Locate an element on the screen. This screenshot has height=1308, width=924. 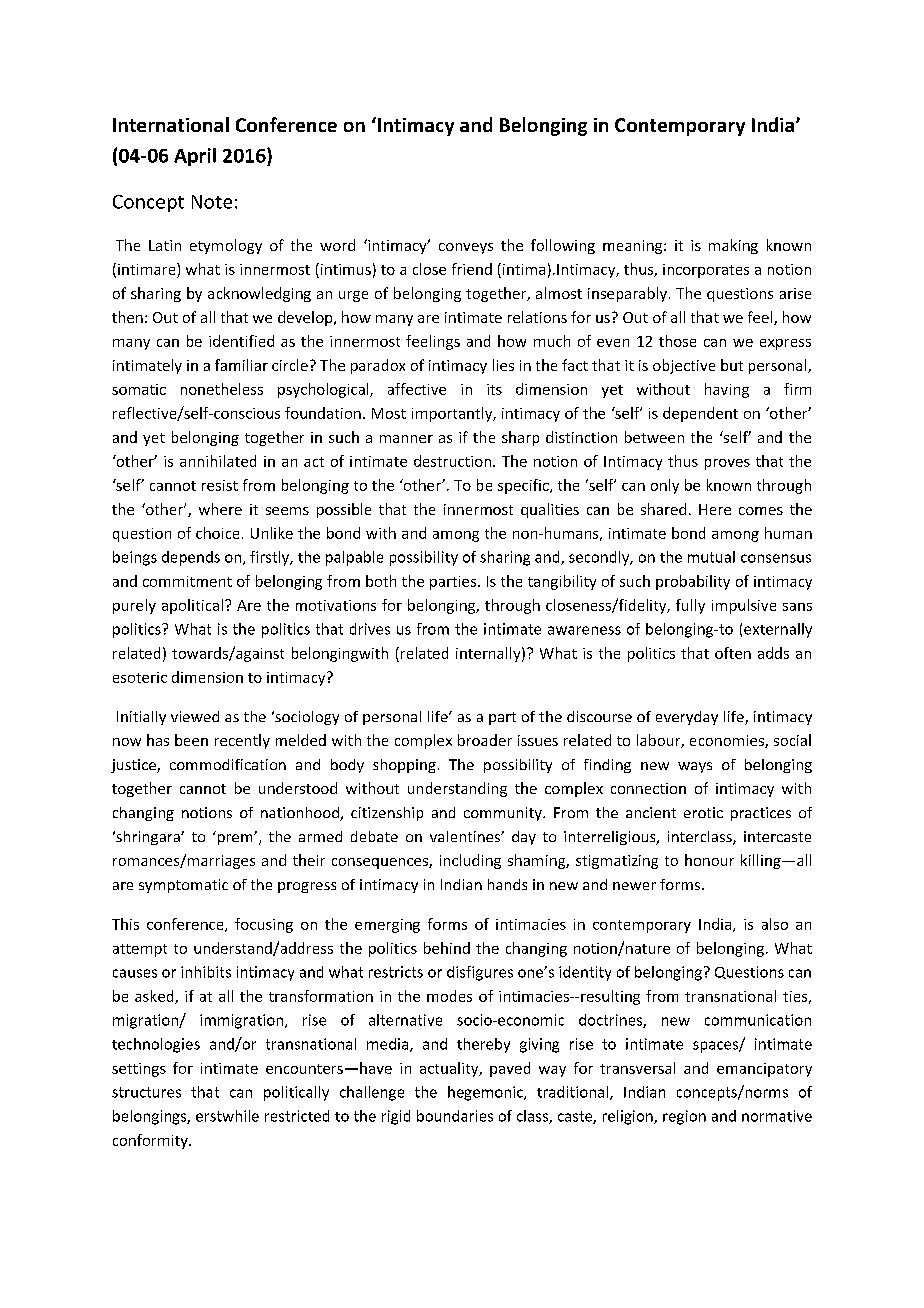
conveys is located at coordinates (466, 248).
